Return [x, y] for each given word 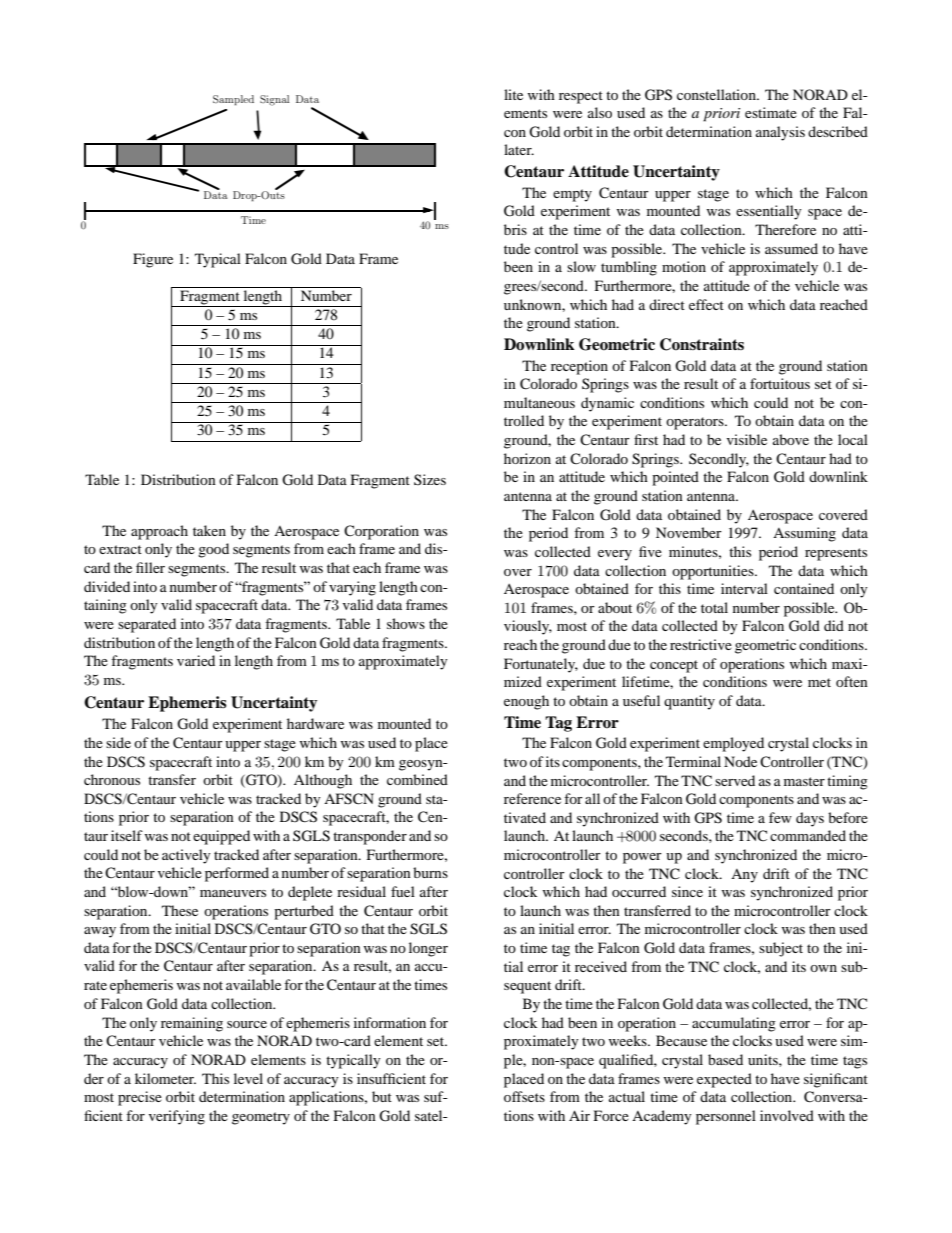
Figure [153, 260]
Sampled [233, 100]
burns [430, 872]
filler [150, 567]
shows [406, 623]
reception [579, 367]
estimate [771, 112]
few [780, 817]
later [519, 149]
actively [186, 856]
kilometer [165, 1078]
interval [744, 588]
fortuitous [780, 383]
